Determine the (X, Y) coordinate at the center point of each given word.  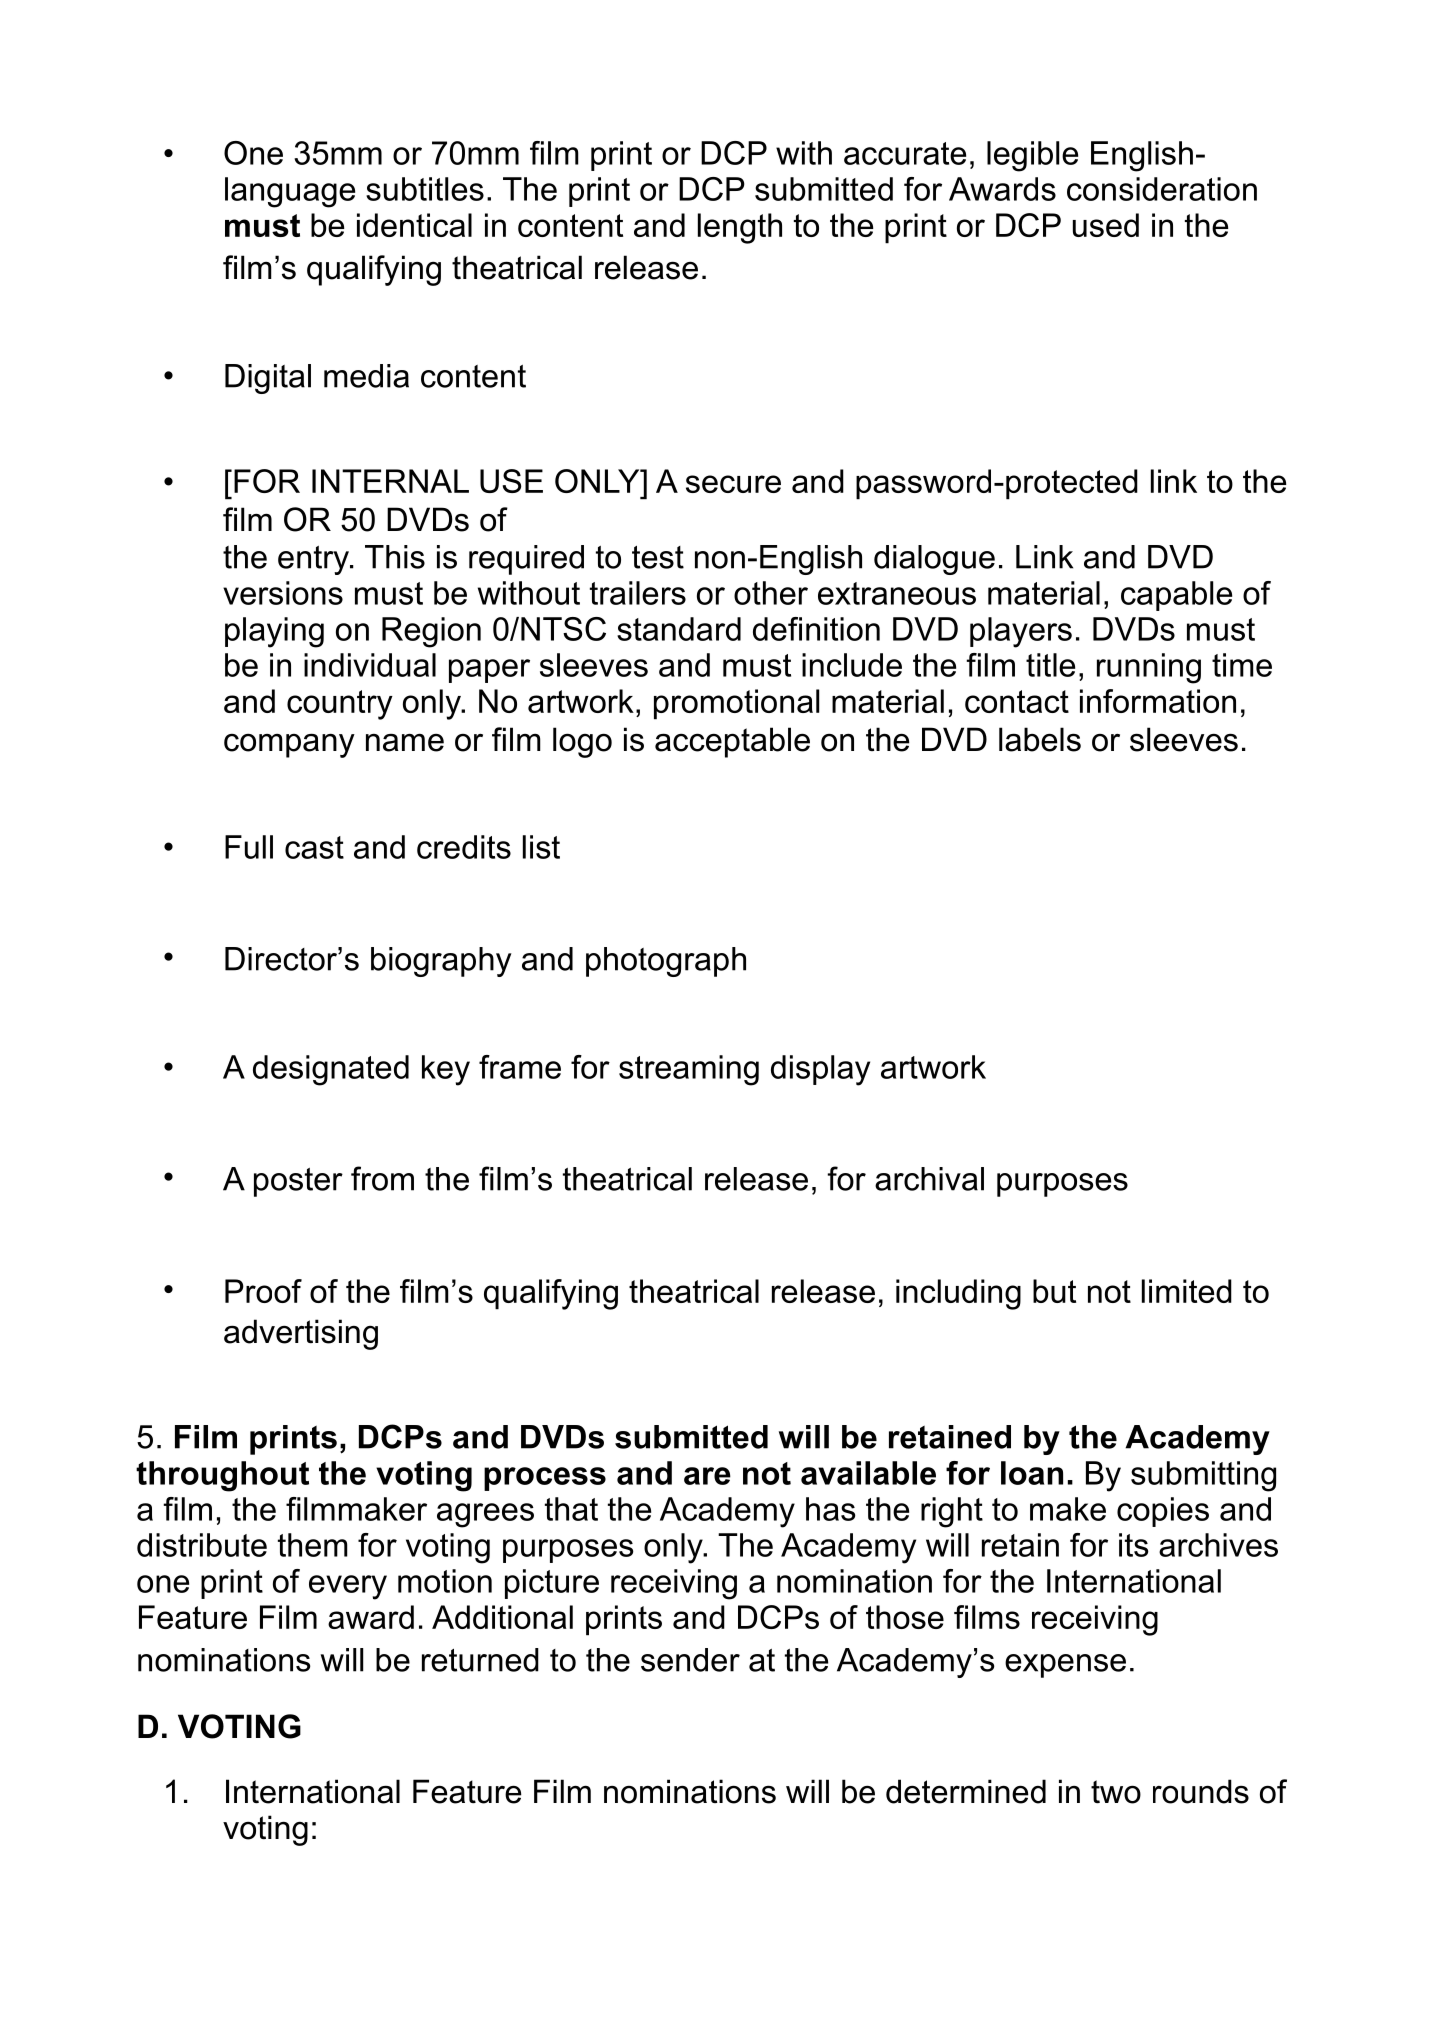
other (771, 593)
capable (1176, 596)
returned (480, 1660)
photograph (666, 962)
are (707, 1476)
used (1106, 225)
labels (1040, 739)
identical (414, 225)
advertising (301, 1334)
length (740, 228)
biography (441, 962)
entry (314, 560)
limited (1187, 1291)
